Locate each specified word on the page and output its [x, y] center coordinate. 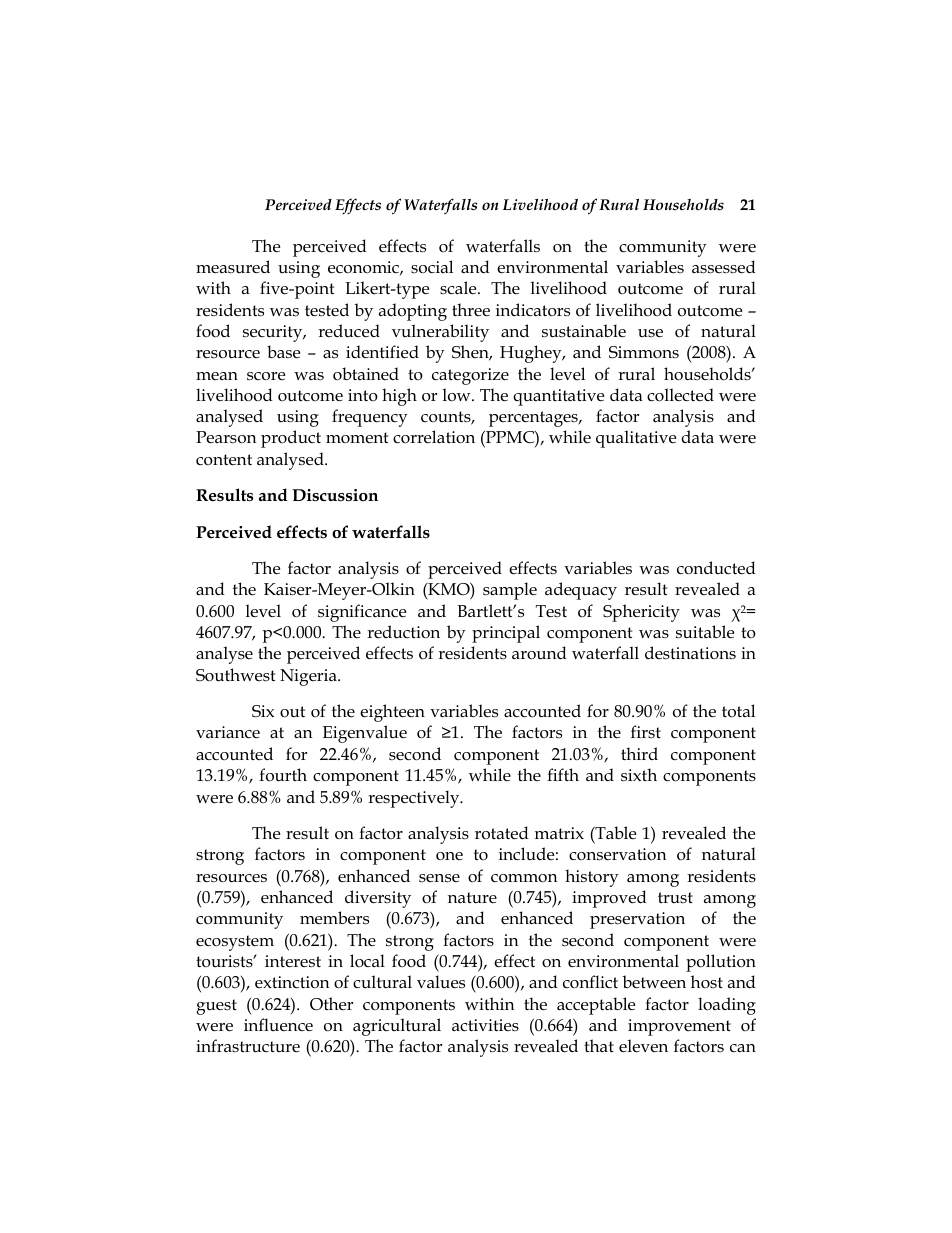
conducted [716, 568]
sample [510, 591]
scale [459, 288]
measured [233, 266]
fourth [283, 775]
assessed [724, 267]
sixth [639, 775]
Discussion [335, 495]
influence [278, 1025]
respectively [415, 799]
